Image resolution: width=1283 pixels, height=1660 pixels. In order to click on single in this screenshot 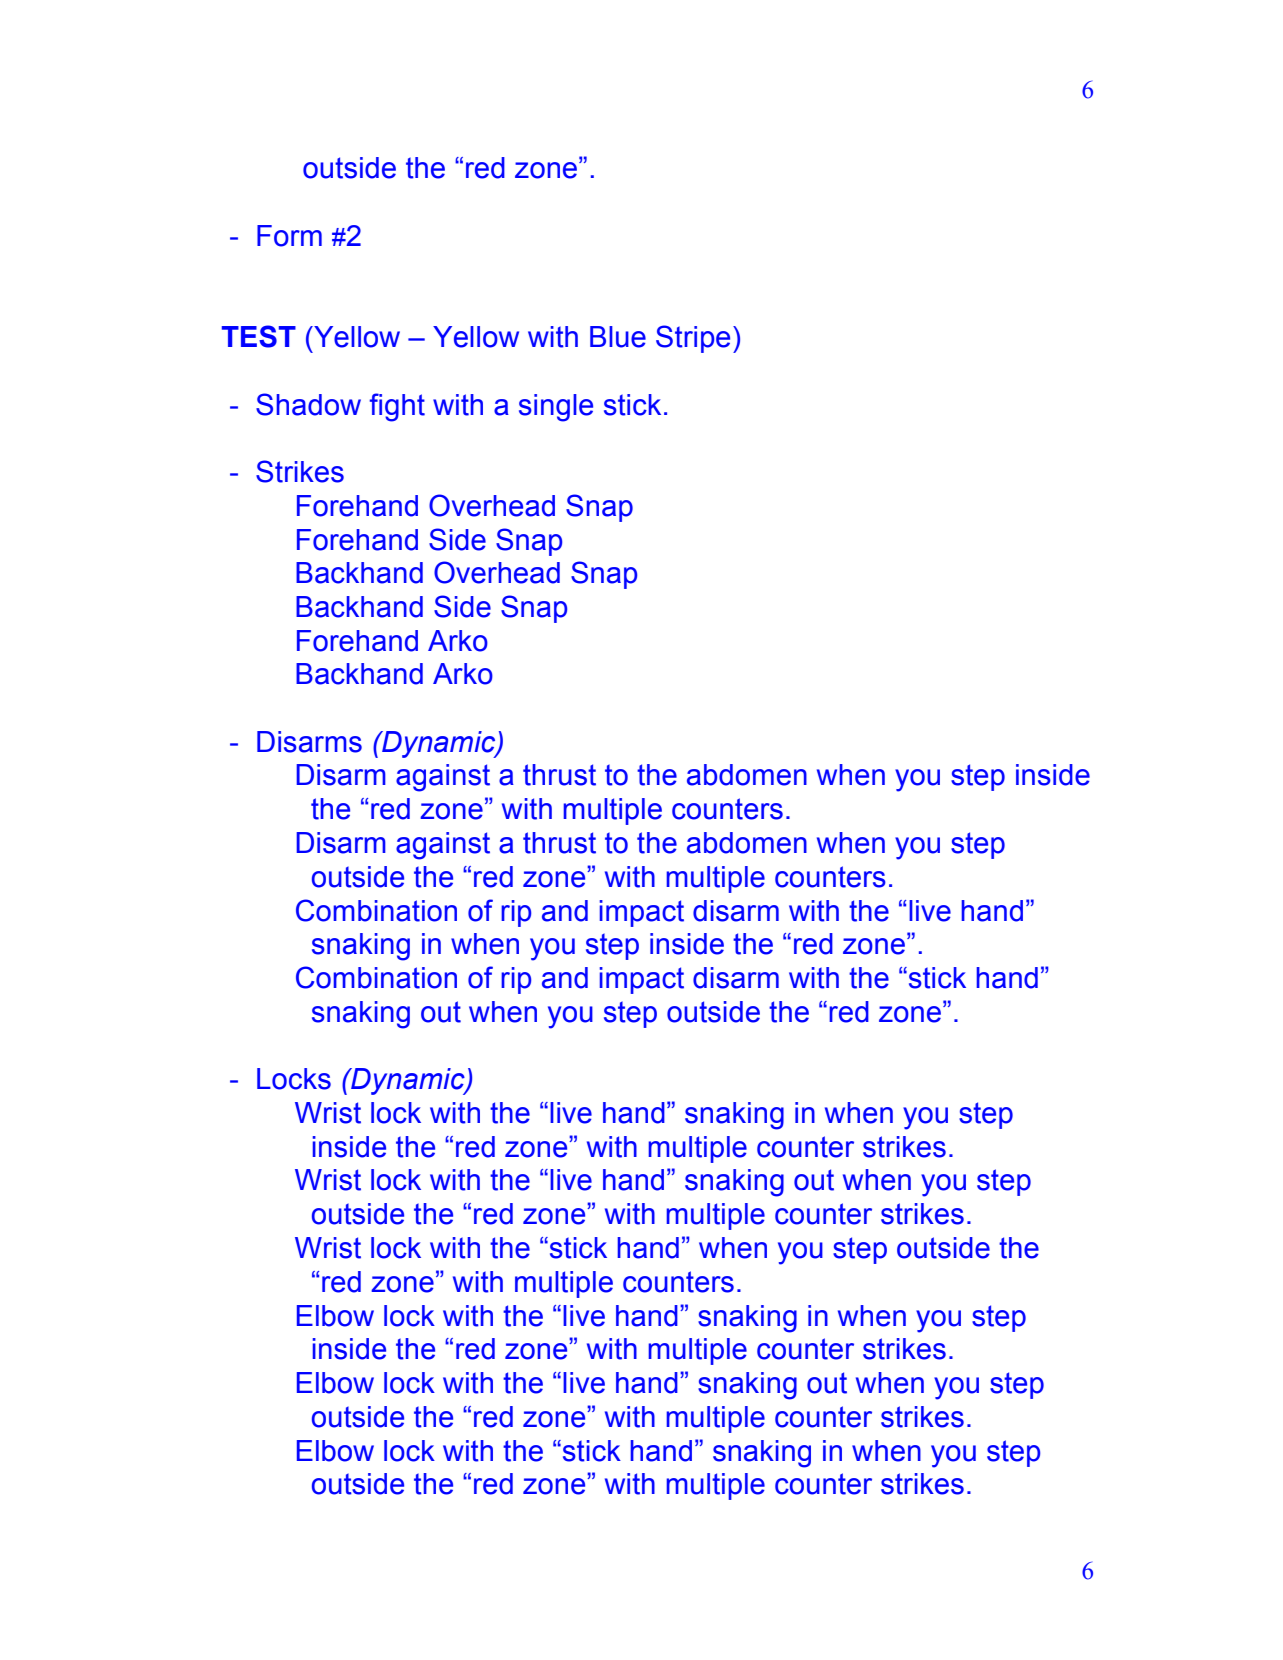, I will do `click(556, 408)`.
